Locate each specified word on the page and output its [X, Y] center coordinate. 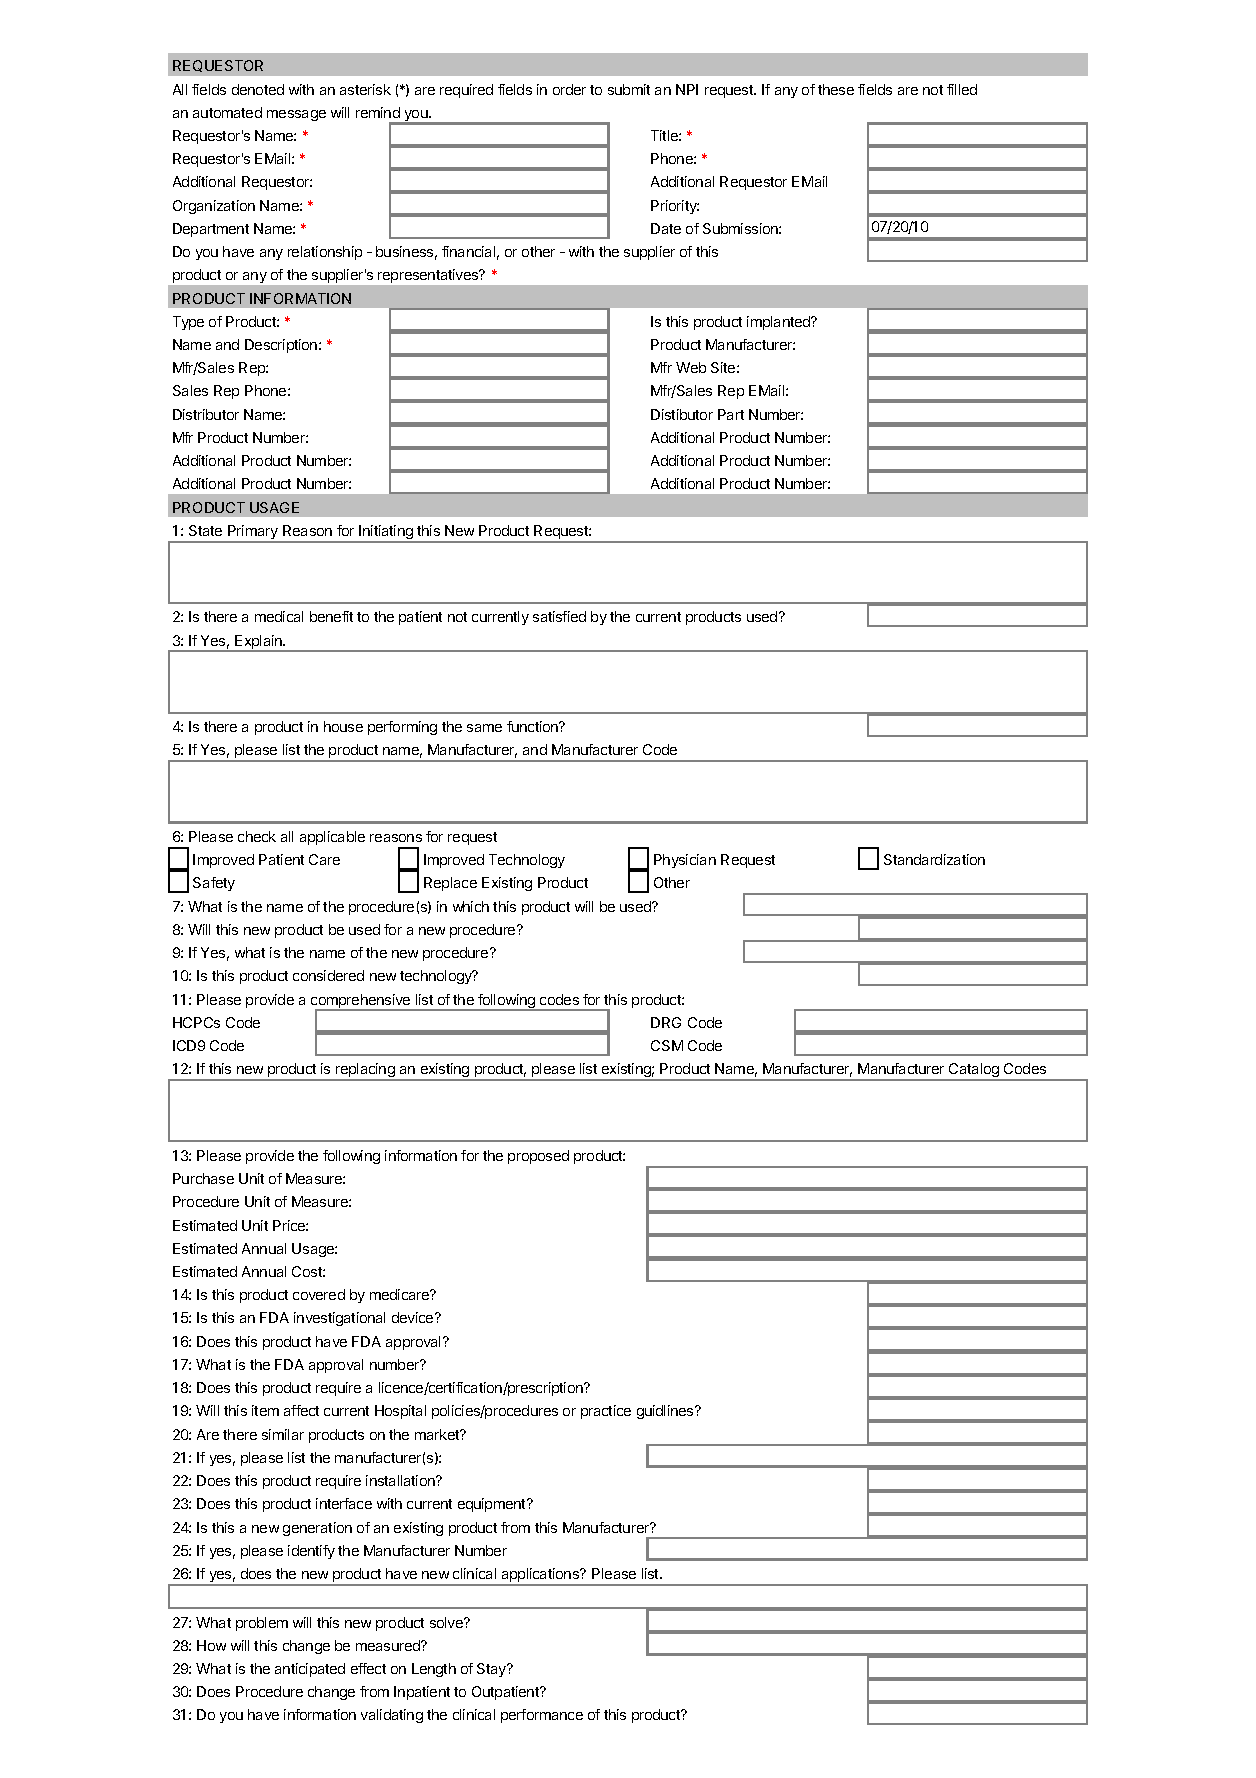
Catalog [974, 1072]
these [836, 89]
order [569, 89]
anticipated [310, 1670]
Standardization [934, 859]
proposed [538, 1157]
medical [279, 616]
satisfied [559, 616]
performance [542, 1716]
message [296, 115]
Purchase [203, 1178]
